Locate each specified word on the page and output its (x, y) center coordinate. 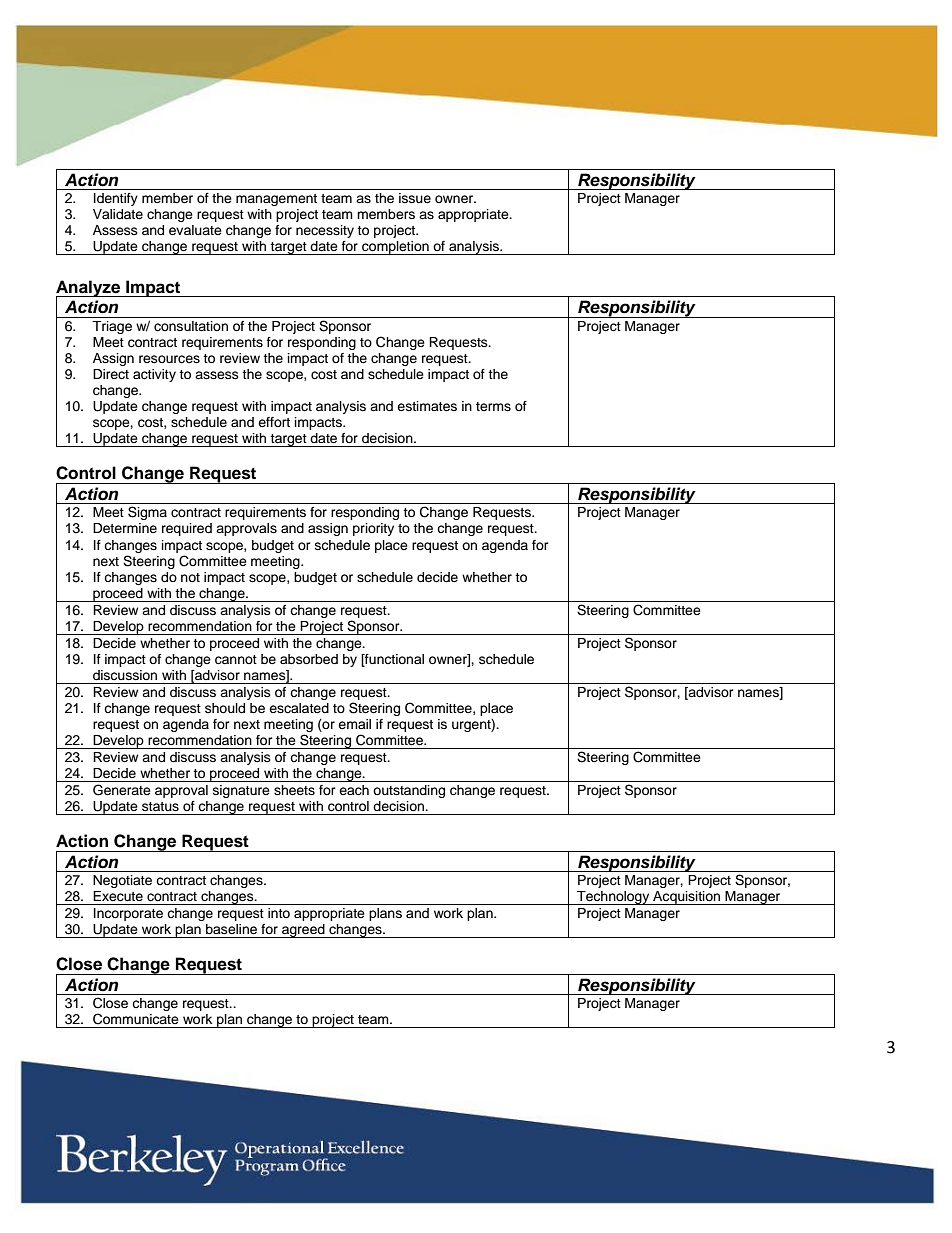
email (354, 724)
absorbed (309, 659)
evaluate (195, 230)
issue (415, 198)
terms (493, 406)
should (225, 708)
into (279, 913)
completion (395, 248)
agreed (303, 931)
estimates (427, 406)
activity (154, 375)
